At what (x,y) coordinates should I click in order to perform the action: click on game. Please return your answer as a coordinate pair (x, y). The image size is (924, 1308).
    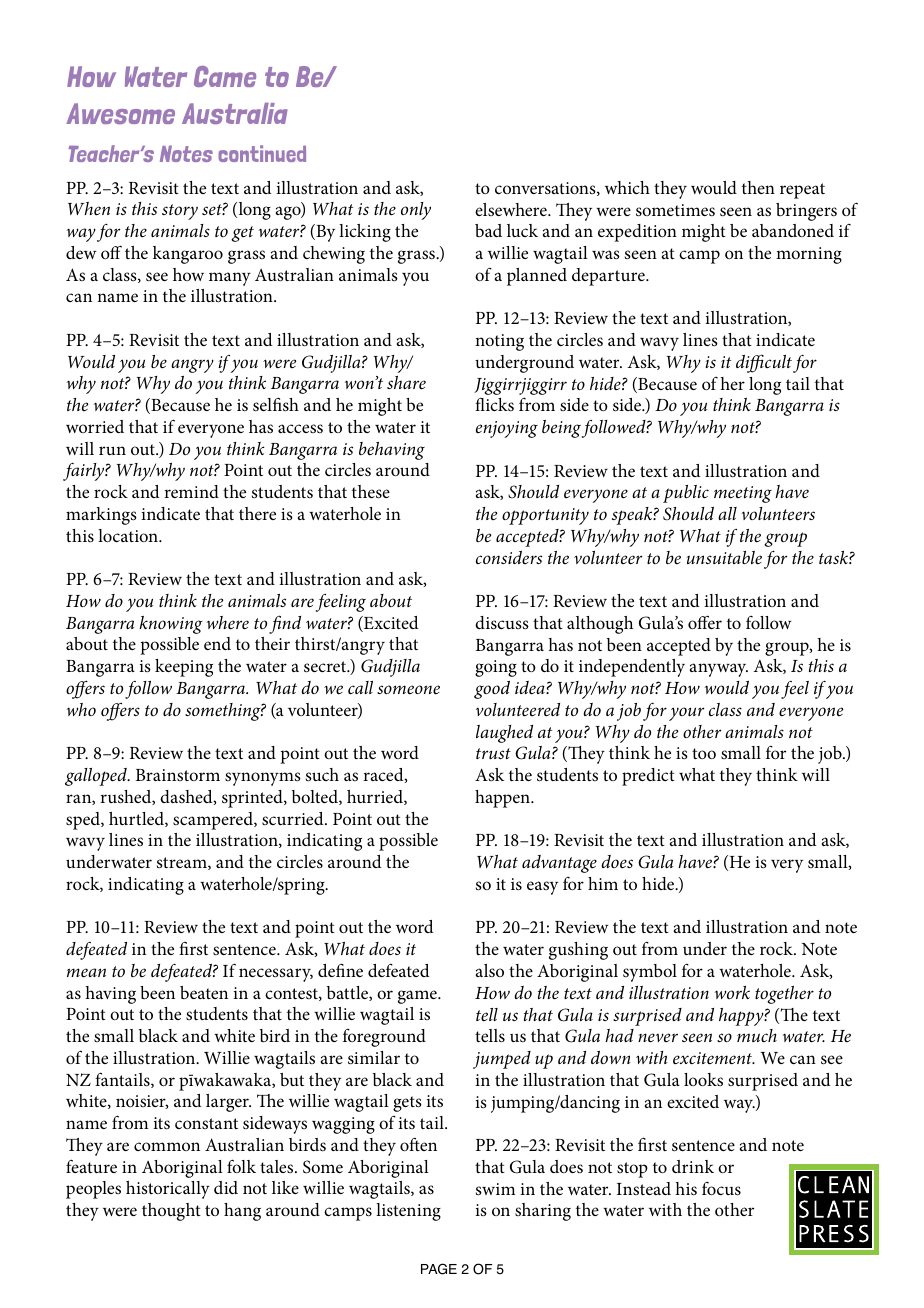
    Looking at the image, I should click on (418, 997).
